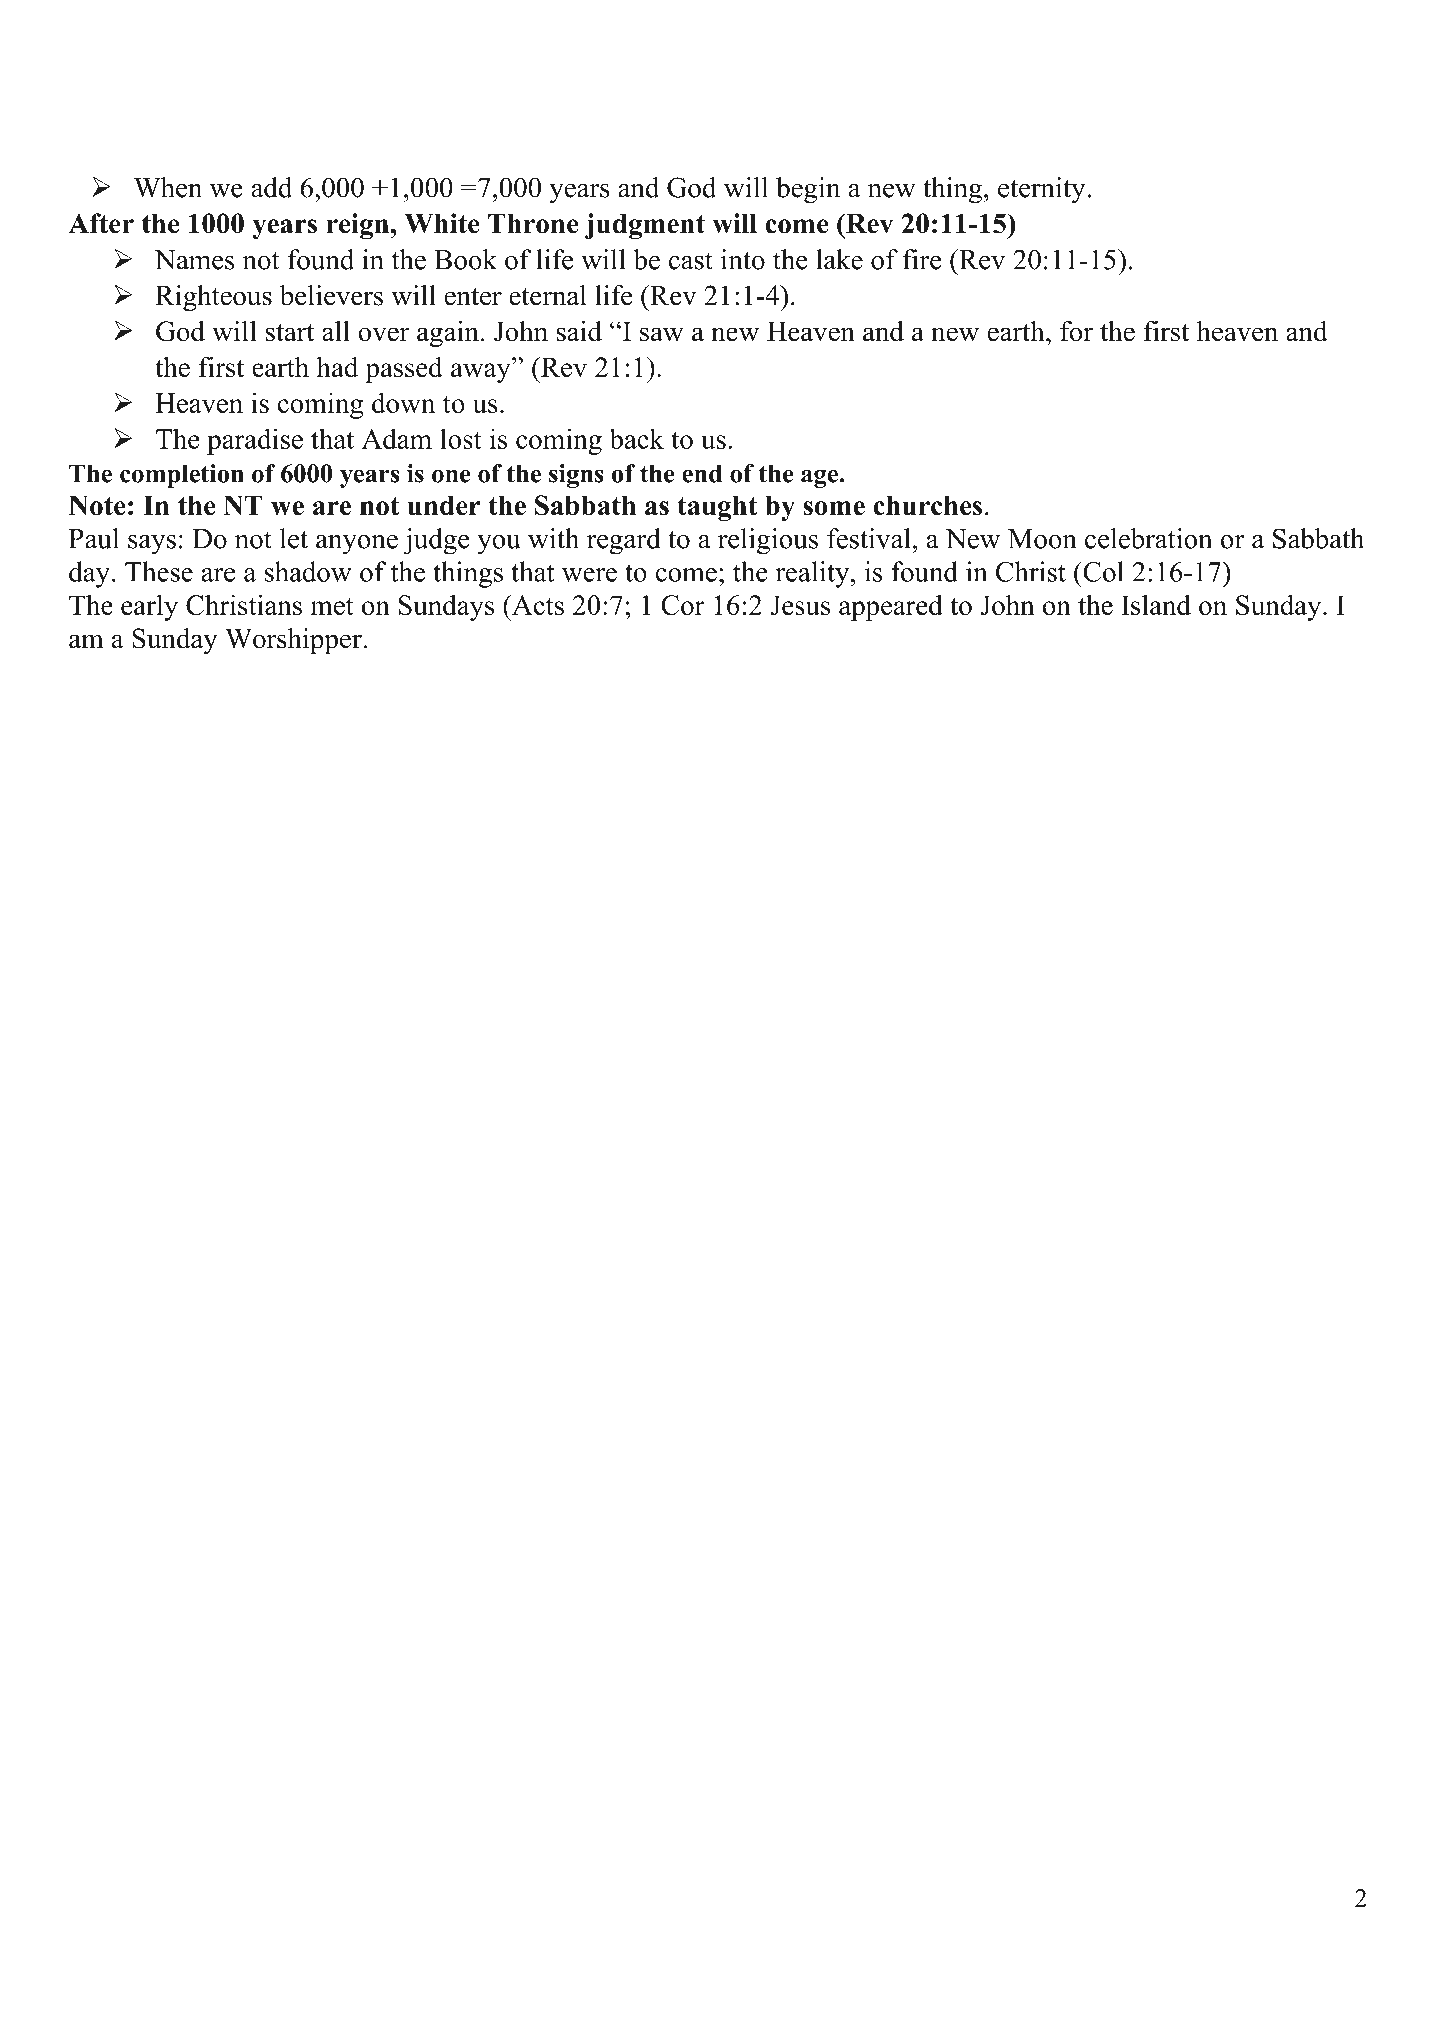 This document has width=1436, height=2030. I want to click on judgment, so click(645, 226).
